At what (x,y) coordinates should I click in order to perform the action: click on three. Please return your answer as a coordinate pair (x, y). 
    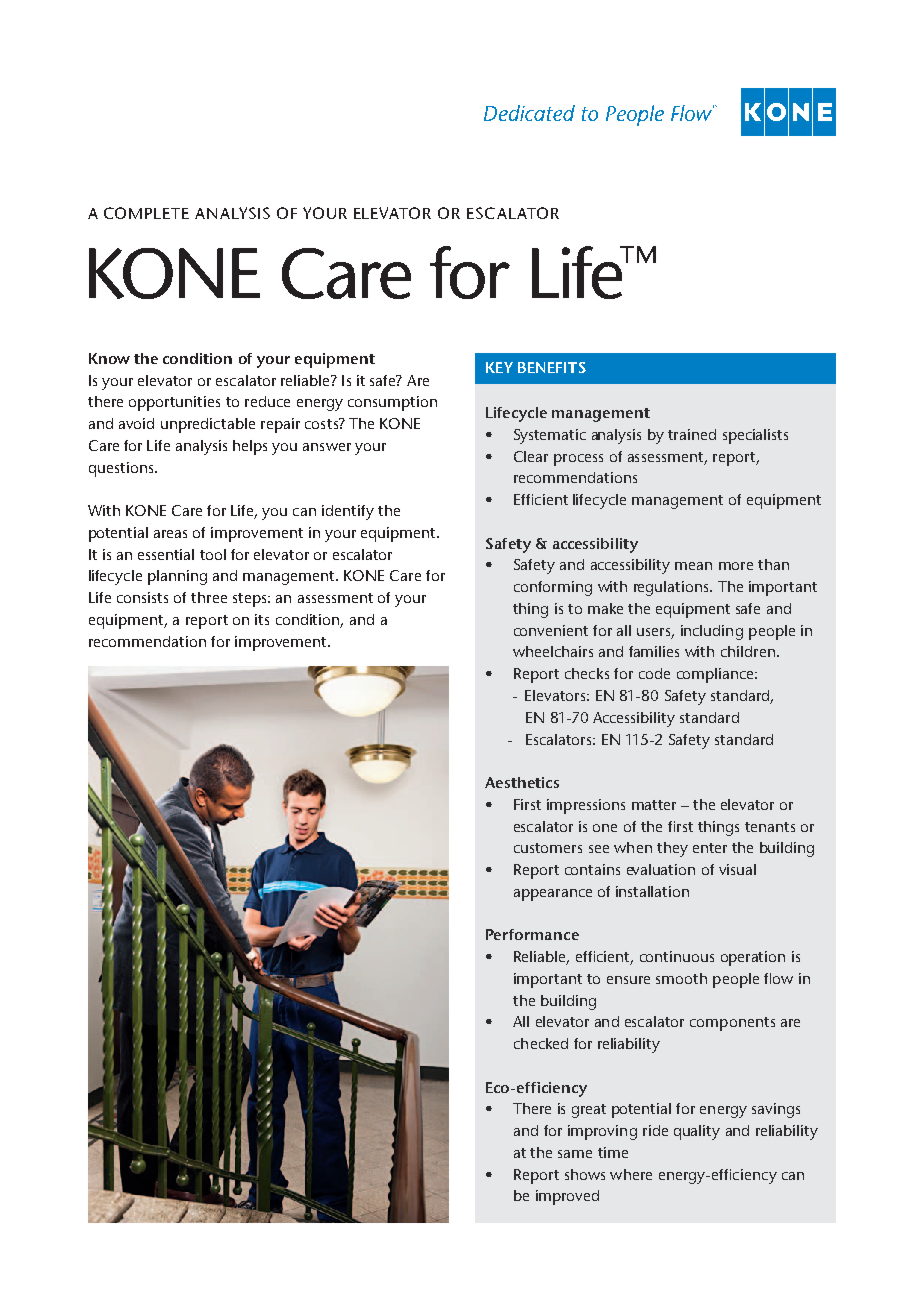
    Looking at the image, I should click on (209, 597).
